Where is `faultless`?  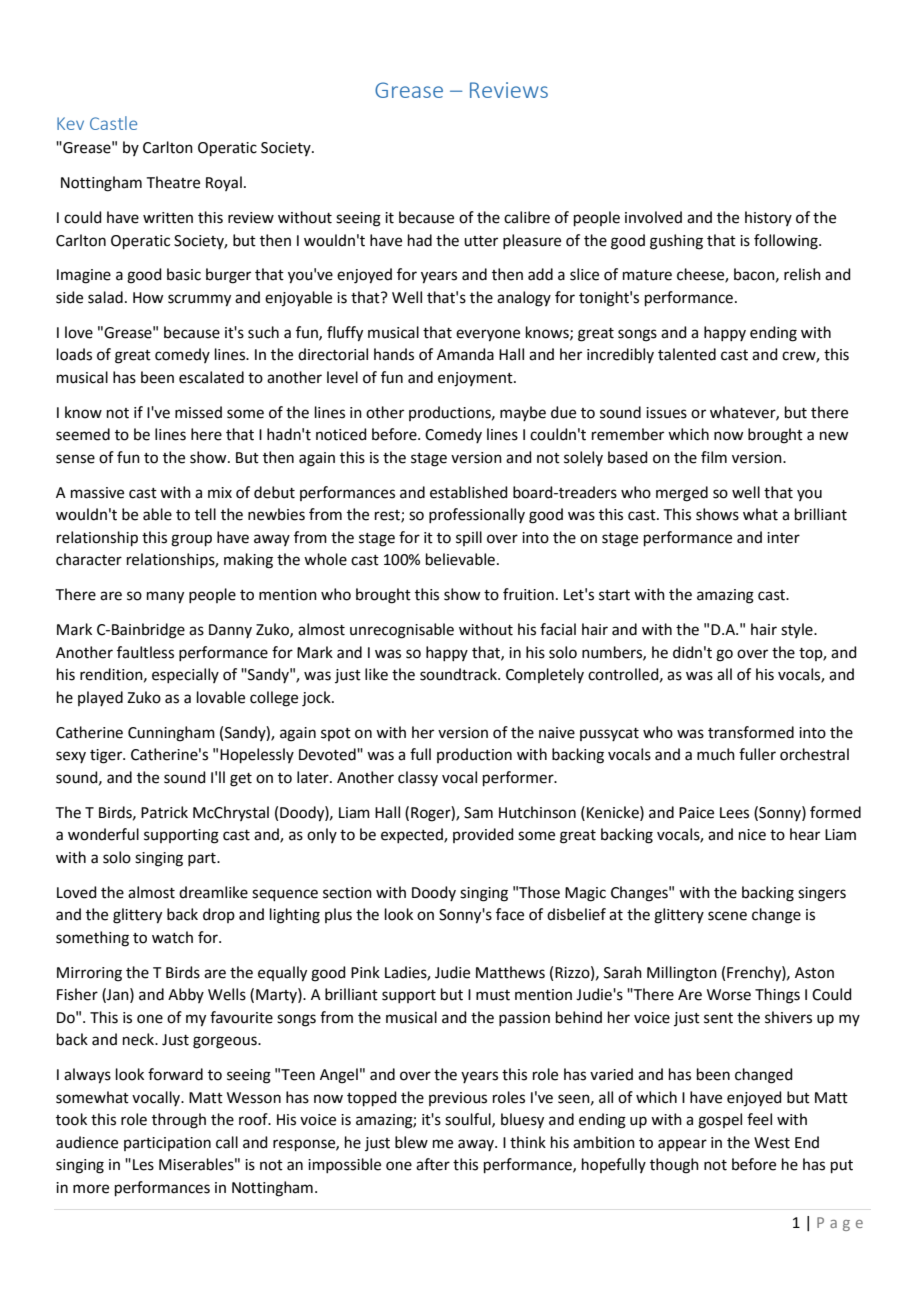
faultless is located at coordinates (145, 652).
